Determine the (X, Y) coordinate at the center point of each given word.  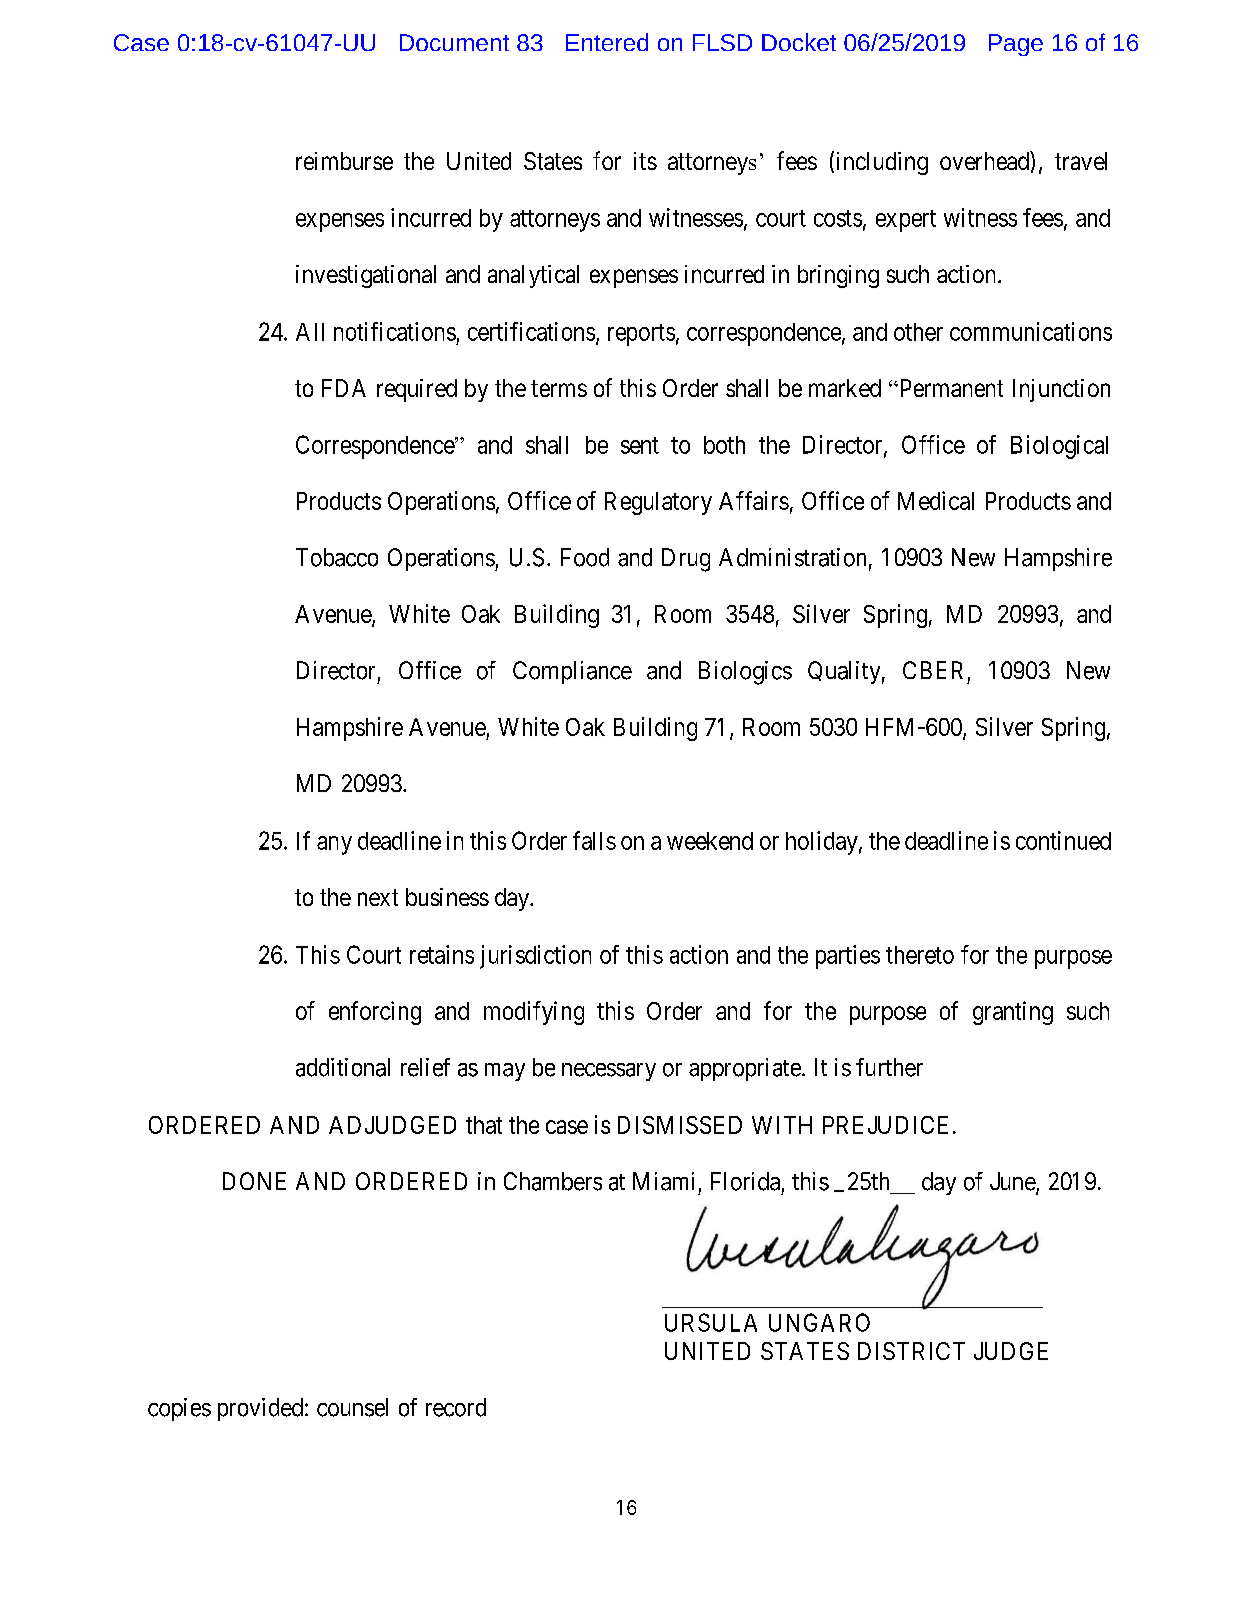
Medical (936, 500)
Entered (607, 42)
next (378, 897)
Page (1016, 45)
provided (262, 1409)
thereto (920, 955)
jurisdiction (535, 957)
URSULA (711, 1322)
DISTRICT (911, 1351)
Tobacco (337, 557)
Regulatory (658, 503)
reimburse (344, 161)
